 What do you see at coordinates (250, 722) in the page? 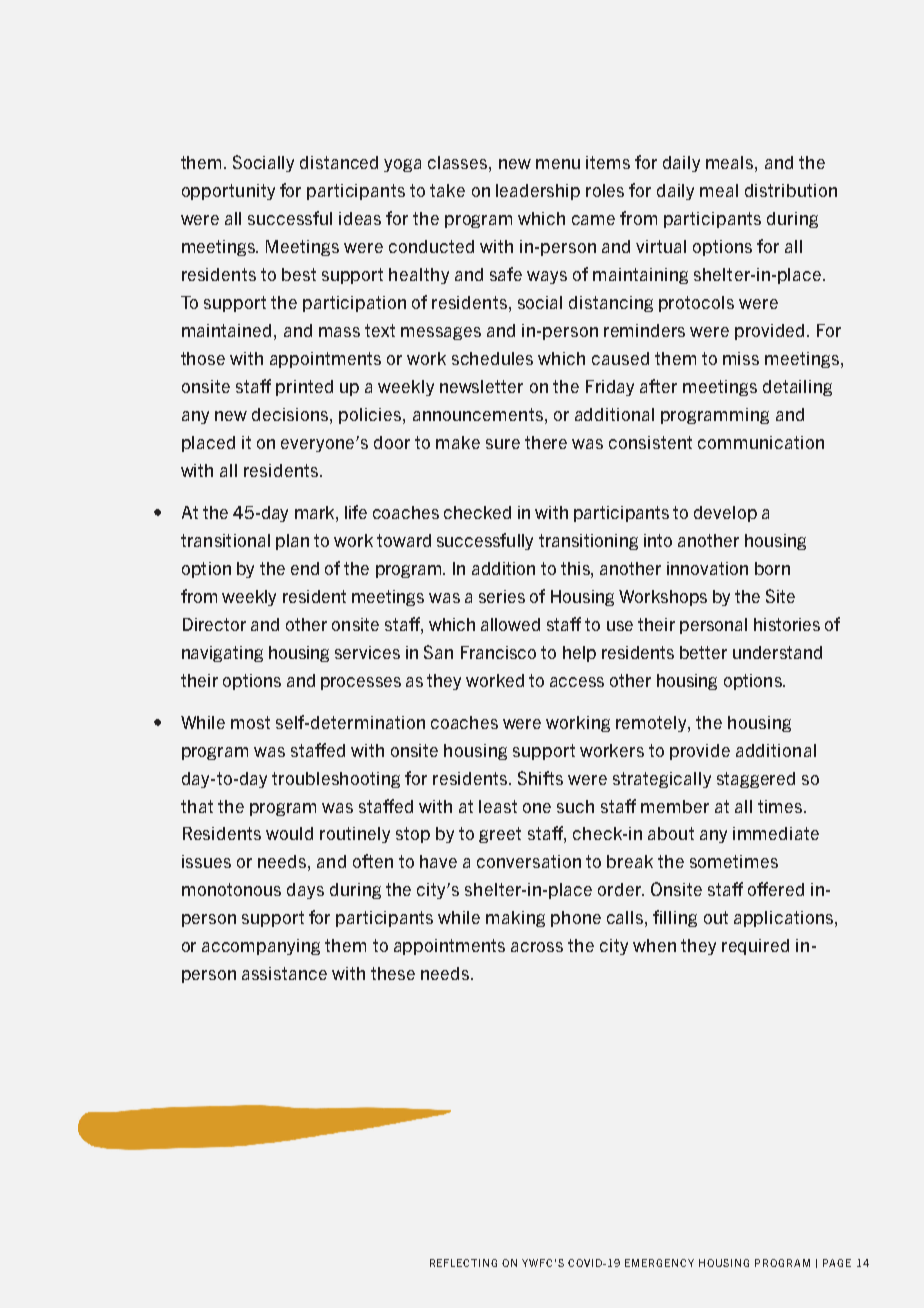
I see `most` at bounding box center [250, 722].
